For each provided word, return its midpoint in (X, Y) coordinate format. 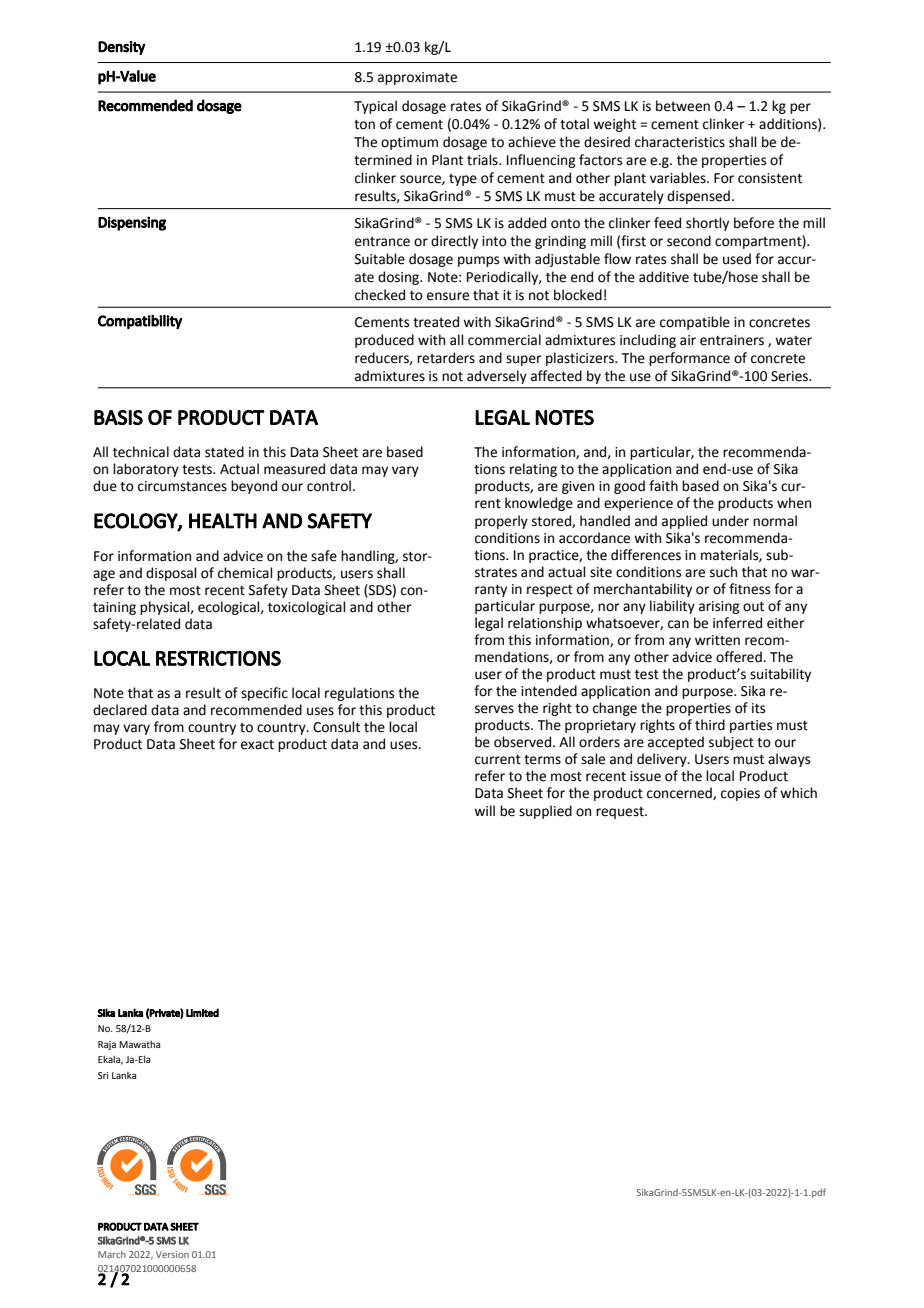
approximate (417, 78)
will (484, 810)
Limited (202, 1012)
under (730, 521)
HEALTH (223, 521)
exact (257, 745)
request (621, 813)
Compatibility (140, 321)
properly (501, 522)
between (683, 106)
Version (172, 1254)
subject (731, 743)
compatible (695, 323)
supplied (545, 812)
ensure (448, 296)
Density (122, 48)
